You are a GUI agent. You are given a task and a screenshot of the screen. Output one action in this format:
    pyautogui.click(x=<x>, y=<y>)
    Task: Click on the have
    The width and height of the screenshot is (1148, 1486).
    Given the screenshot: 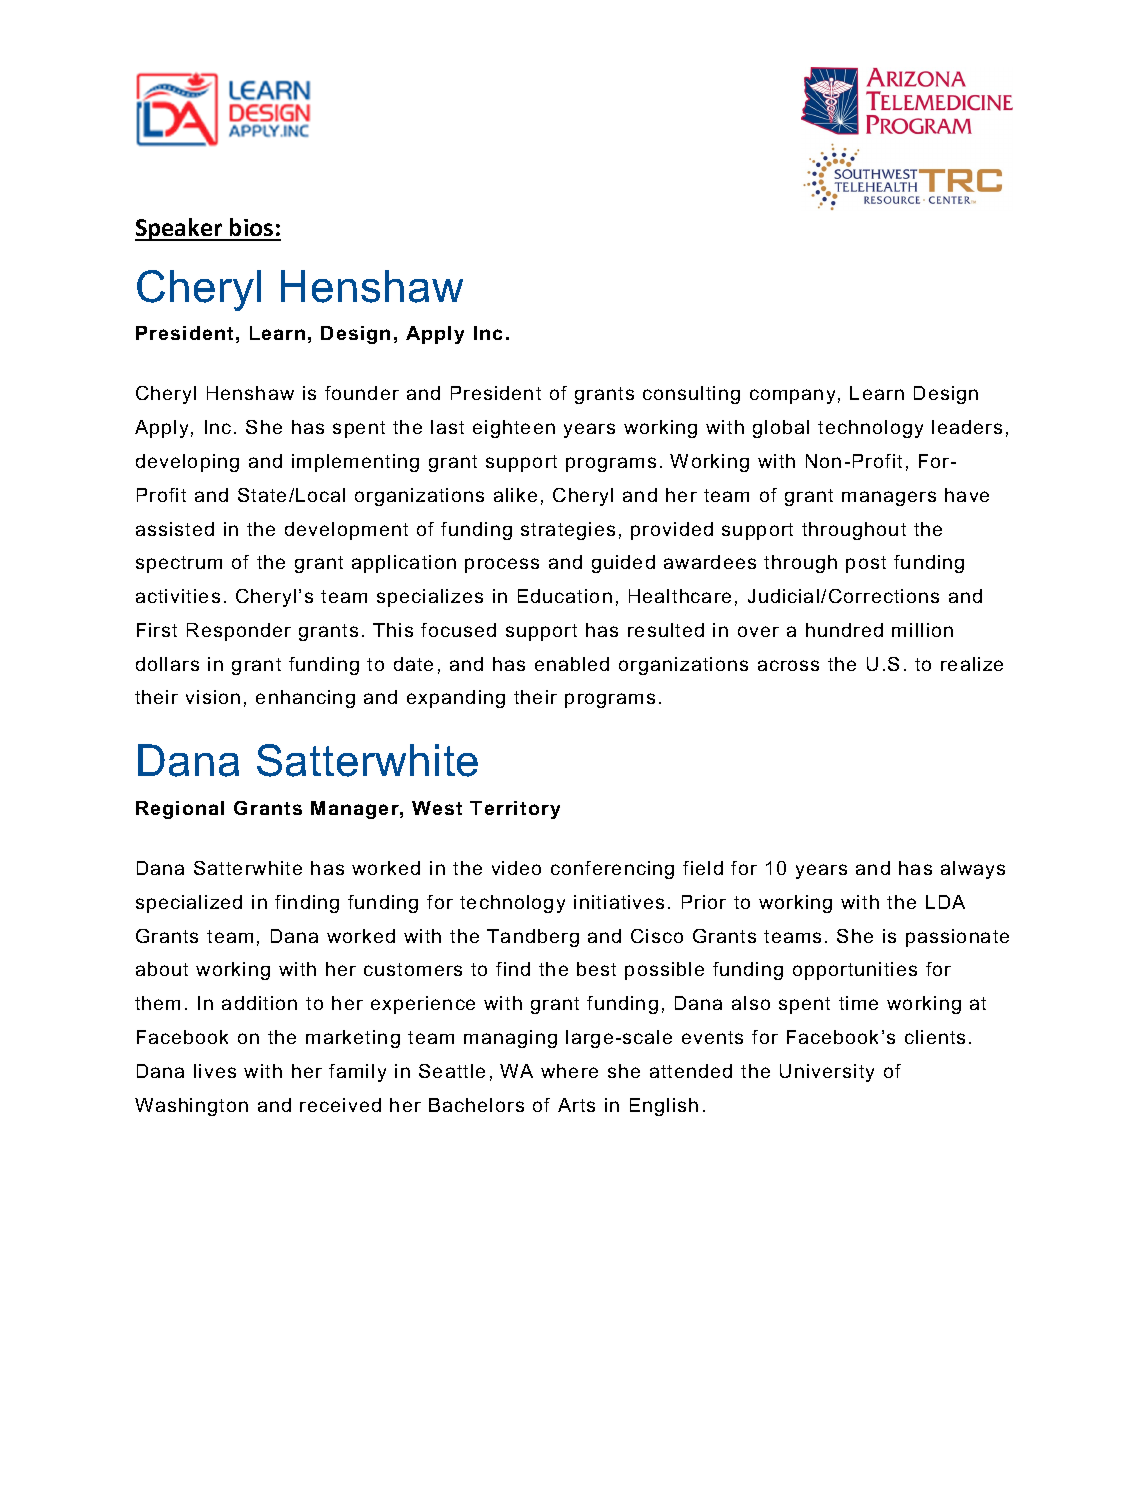 What is the action you would take?
    pyautogui.click(x=967, y=495)
